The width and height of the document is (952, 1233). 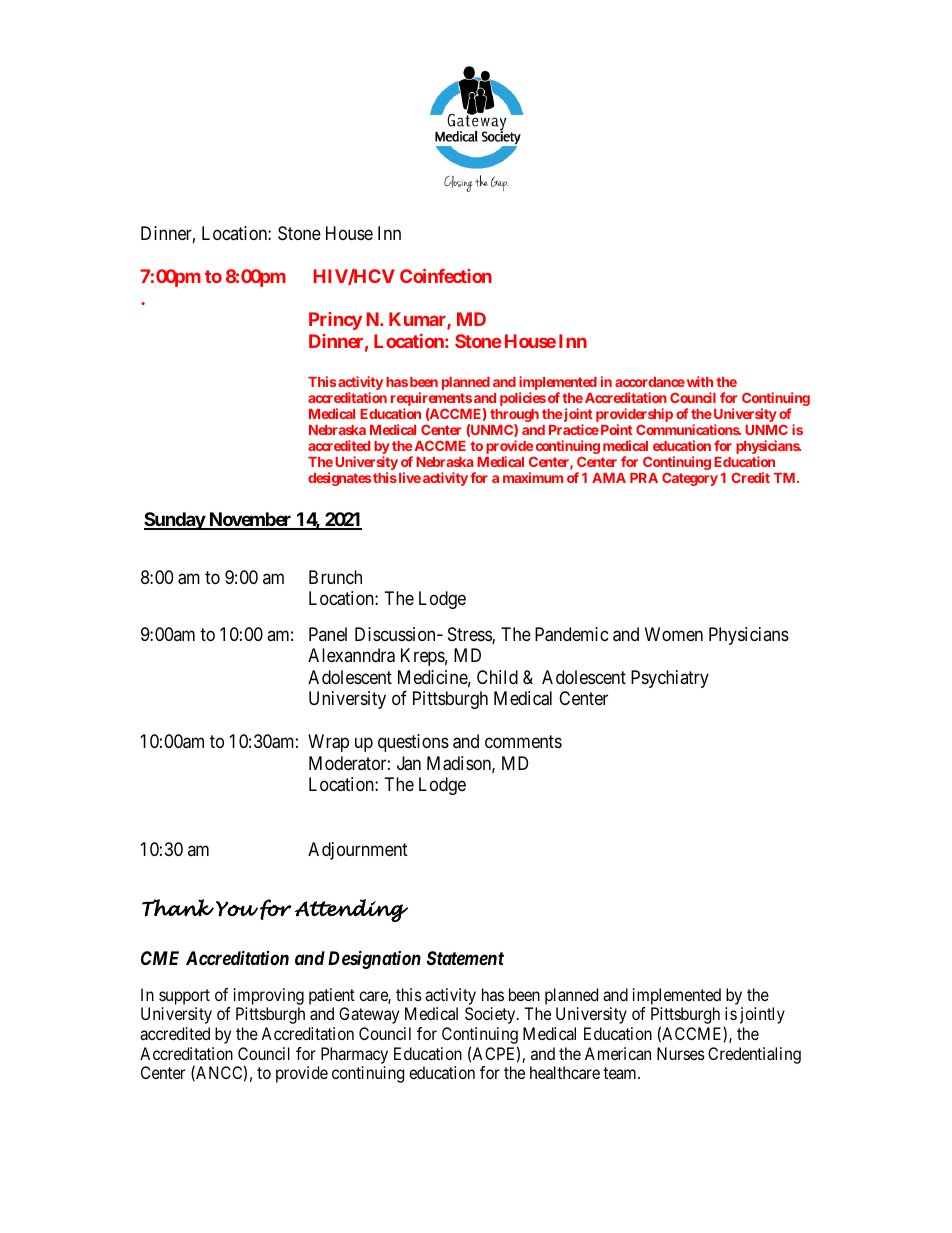 What do you see at coordinates (328, 634) in the document?
I see `Panel` at bounding box center [328, 634].
